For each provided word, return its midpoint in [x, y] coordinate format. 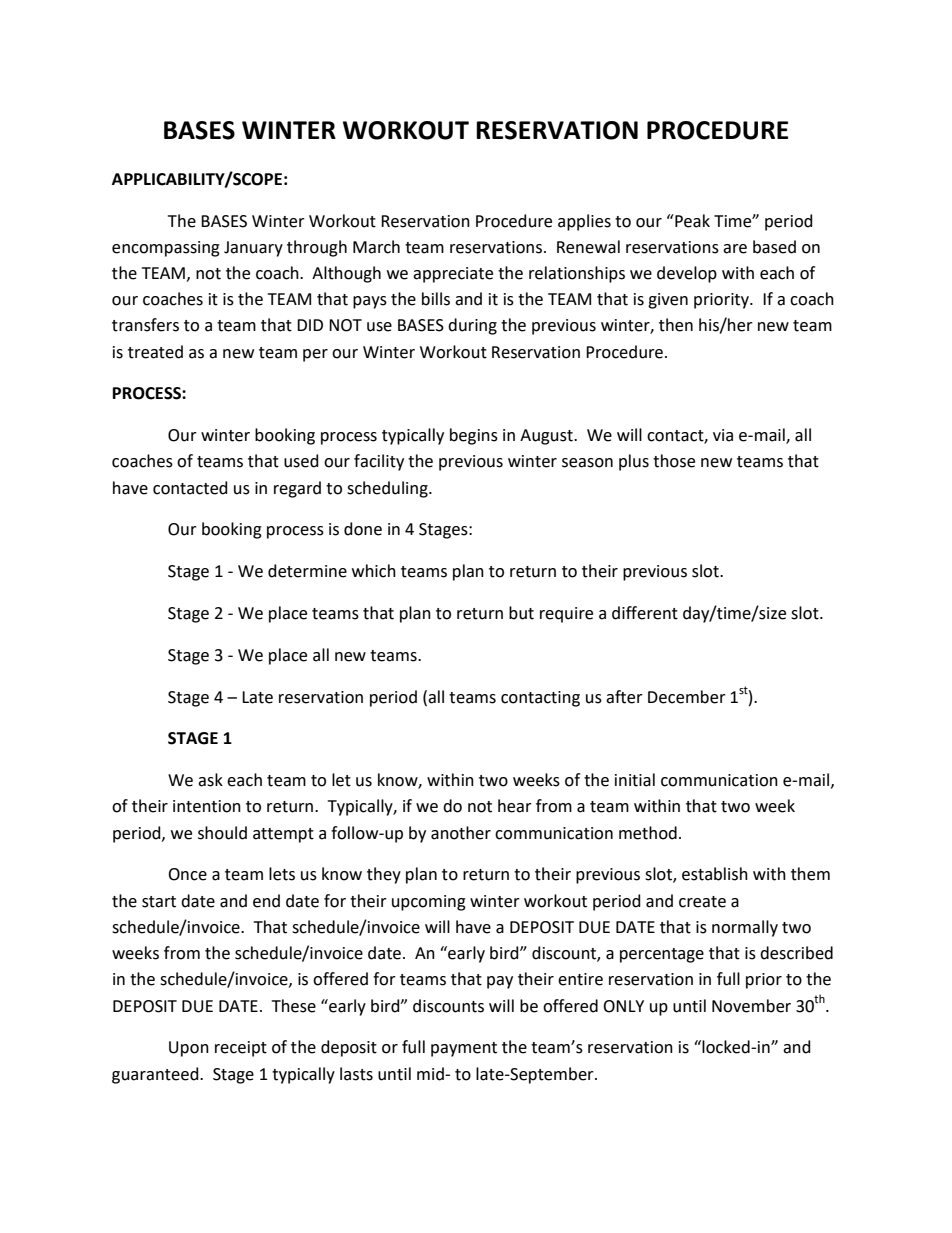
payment [464, 1049]
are [735, 249]
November [751, 1006]
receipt [241, 1049]
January [253, 249]
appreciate [453, 275]
